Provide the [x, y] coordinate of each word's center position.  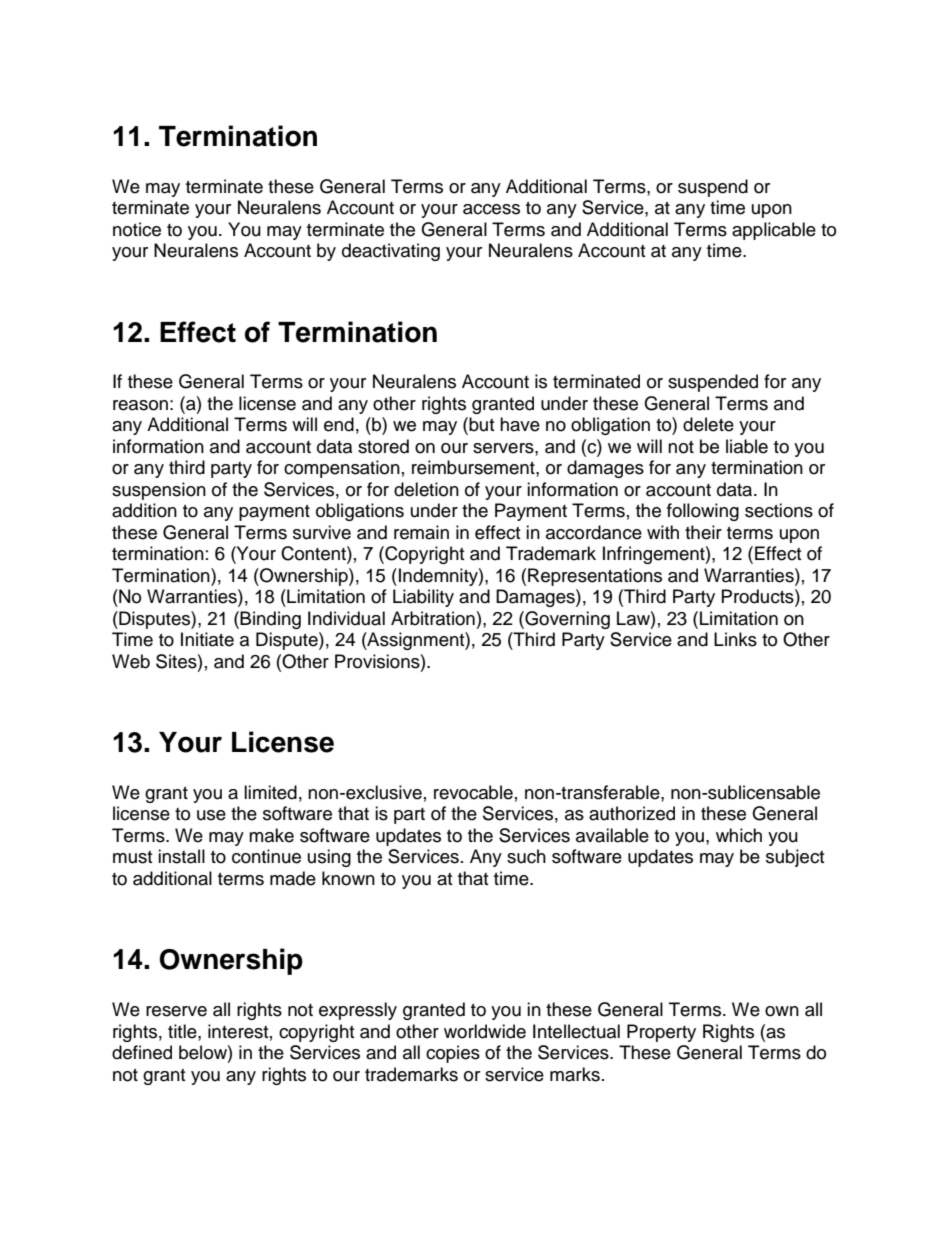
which [739, 835]
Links [735, 639]
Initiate [207, 639]
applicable [774, 231]
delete [708, 424]
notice [137, 229]
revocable [473, 792]
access [491, 209]
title [183, 1031]
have [520, 424]
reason [140, 405]
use [211, 815]
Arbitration [433, 618]
